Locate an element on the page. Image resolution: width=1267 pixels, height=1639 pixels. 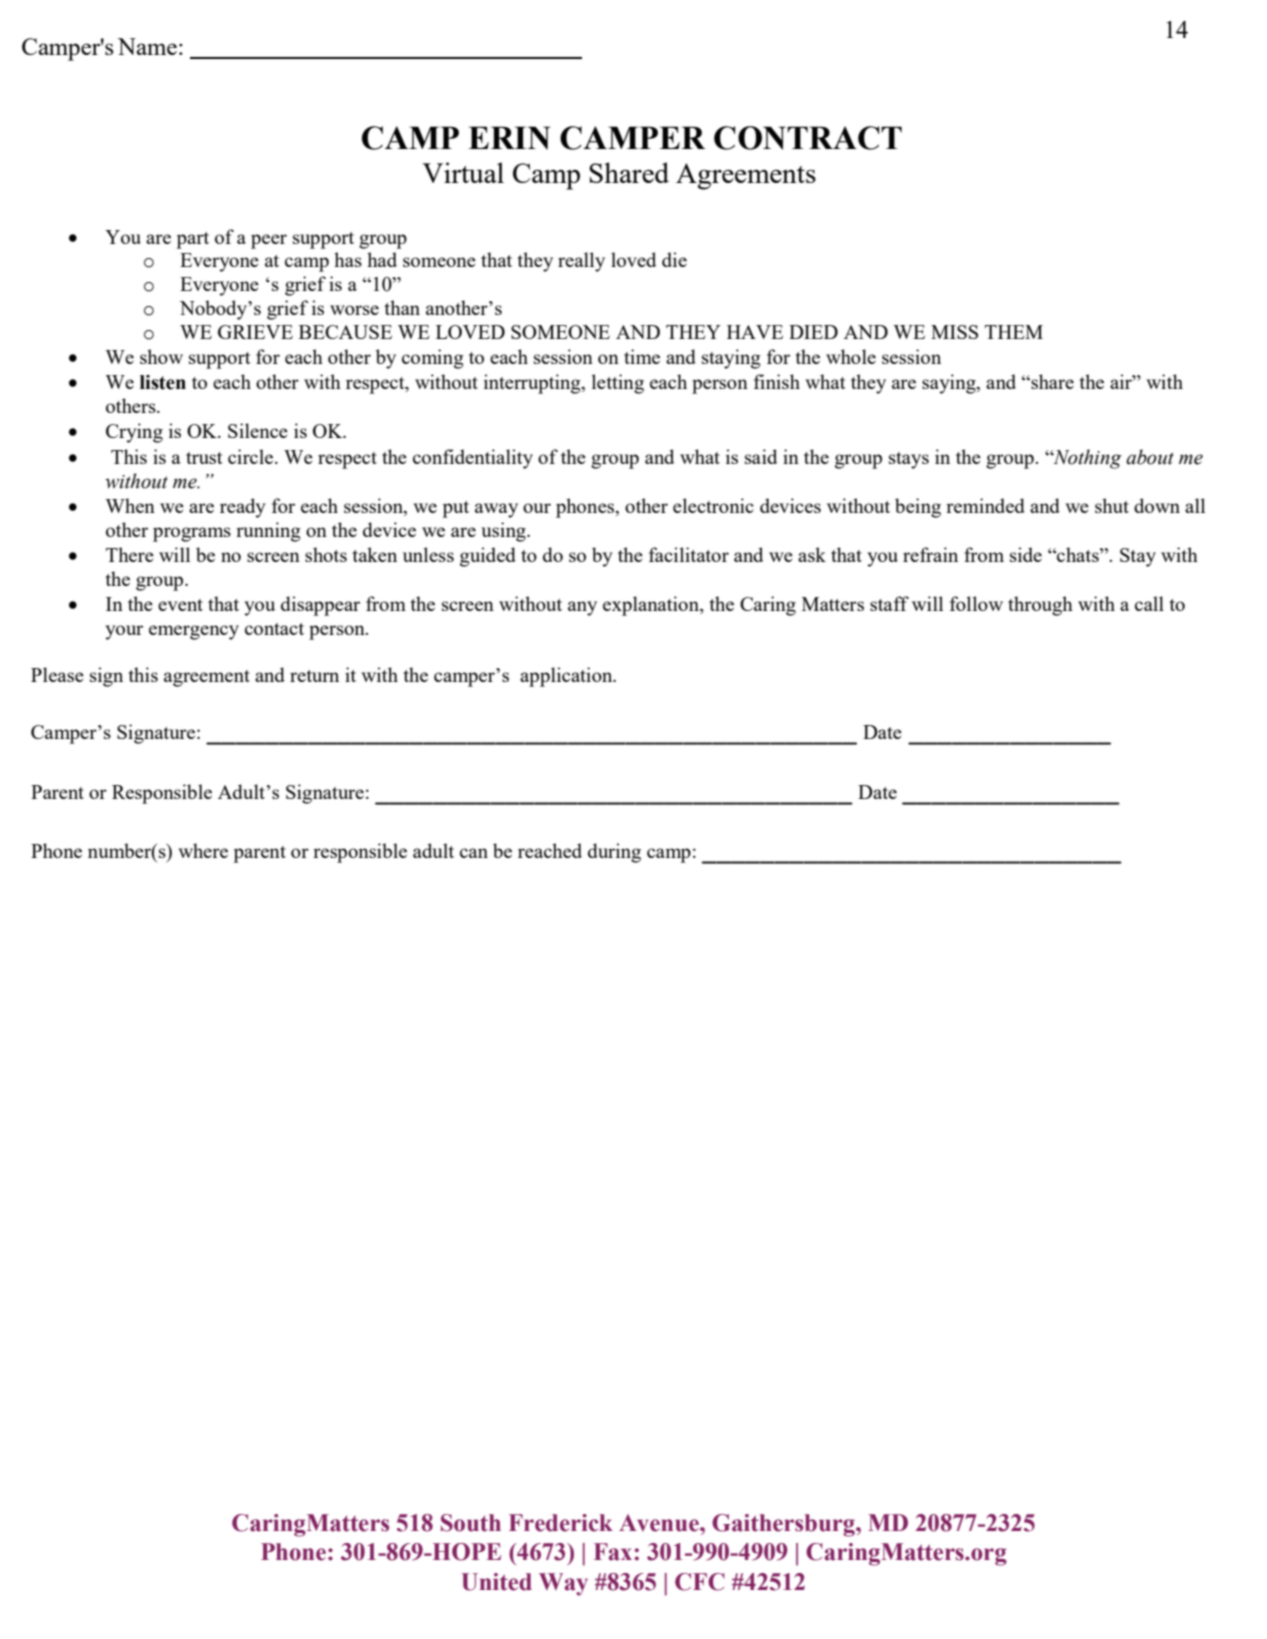
ERIN is located at coordinates (509, 138).
